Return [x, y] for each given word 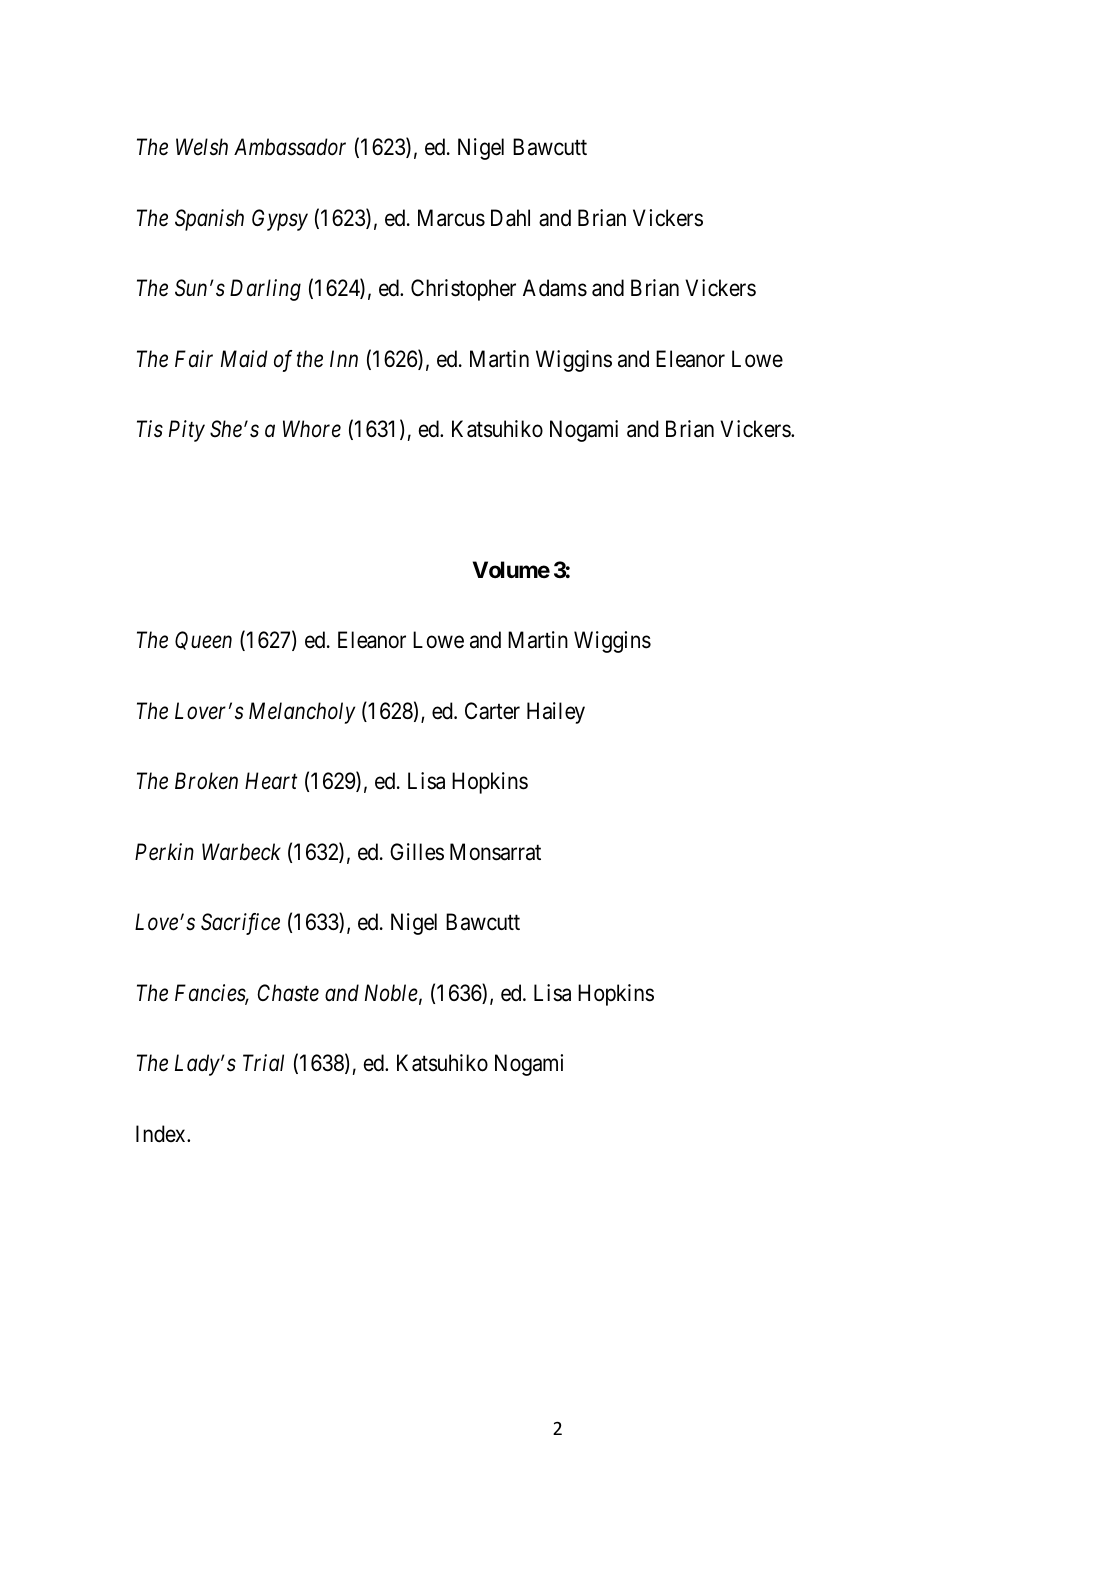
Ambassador [290, 147]
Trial [263, 1062]
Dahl [510, 218]
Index [162, 1134]
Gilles [417, 852]
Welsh [202, 147]
